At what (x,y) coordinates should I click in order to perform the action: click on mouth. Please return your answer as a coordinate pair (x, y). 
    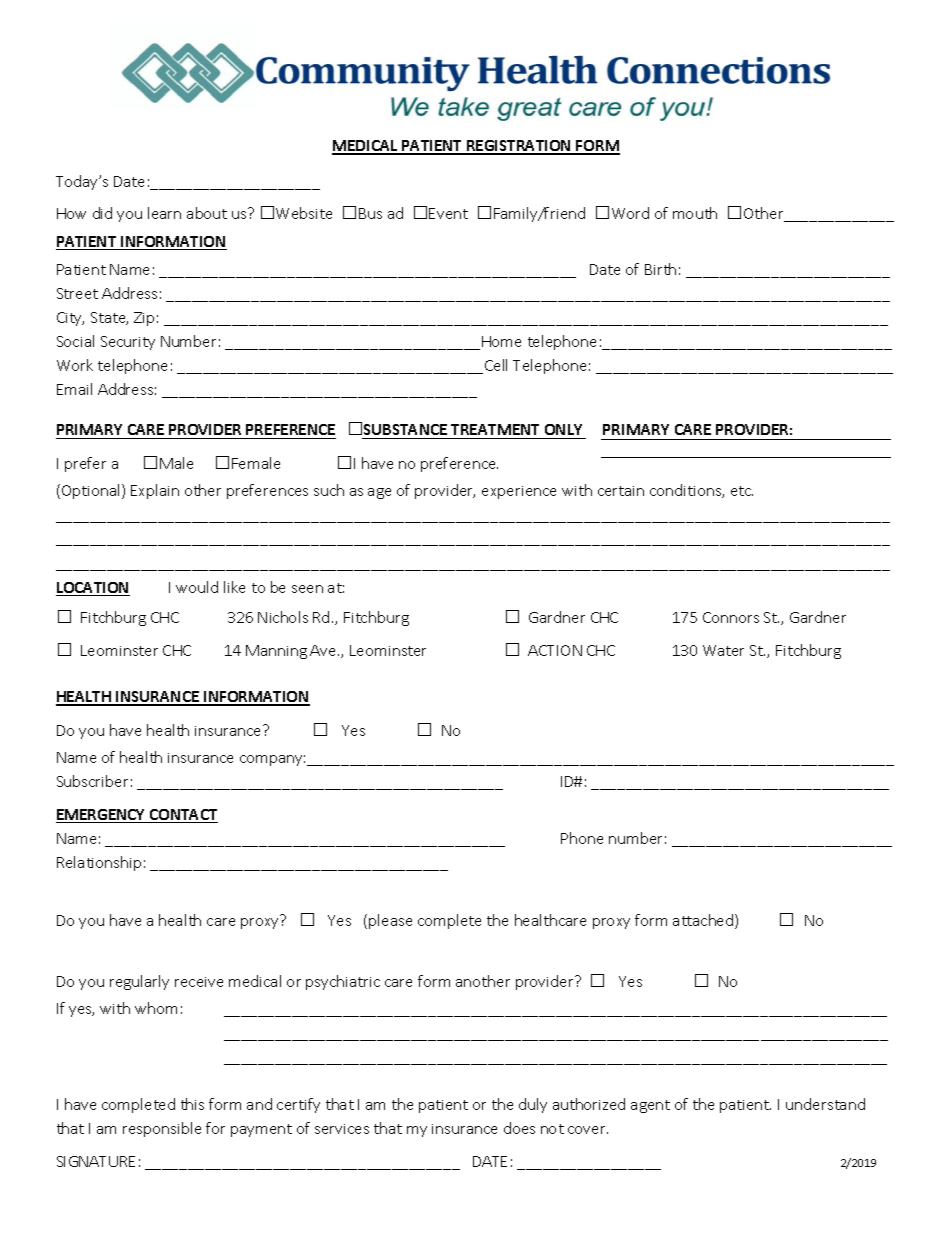
    Looking at the image, I should click on (695, 213).
